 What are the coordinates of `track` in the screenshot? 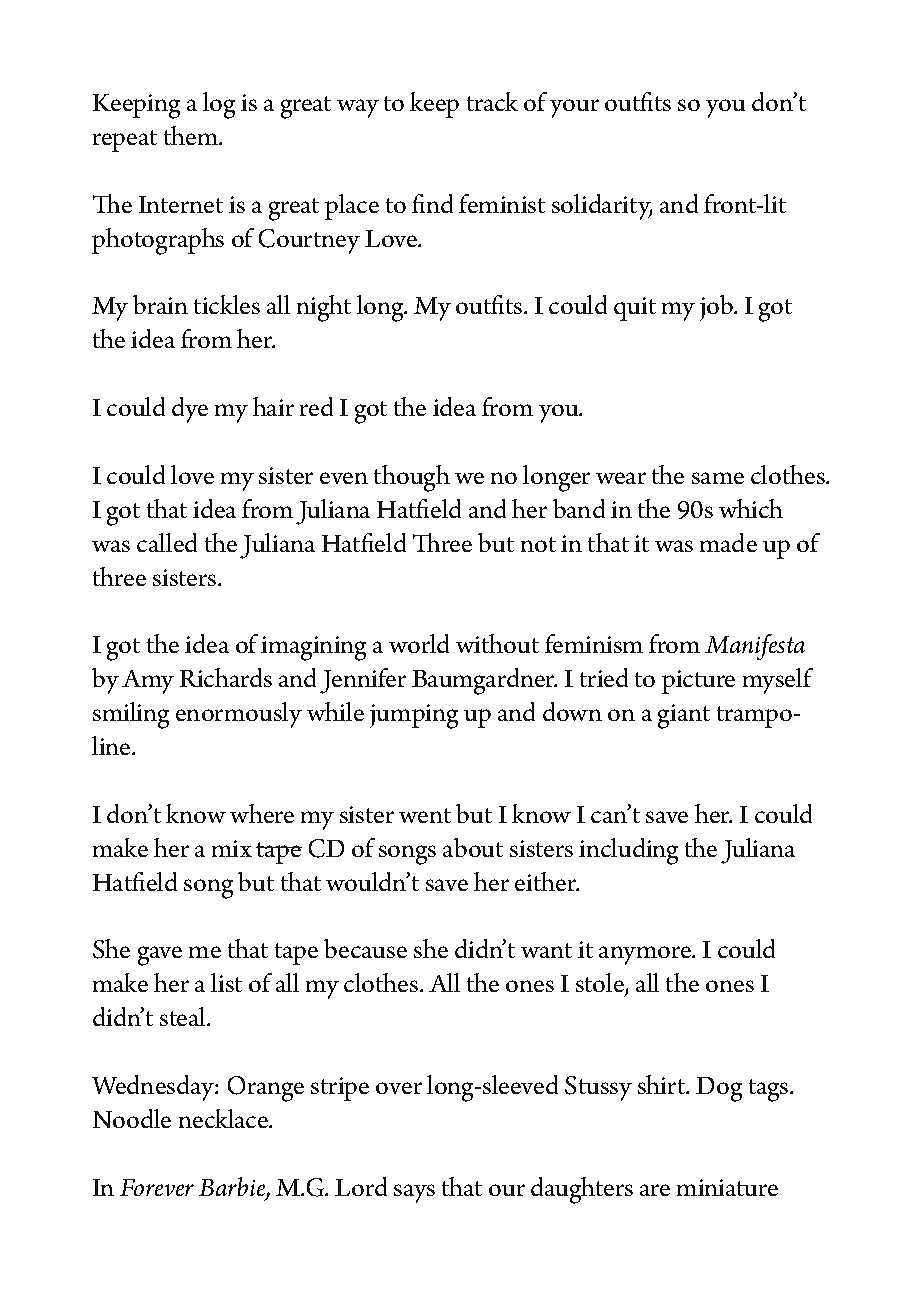 It's located at (492, 101).
